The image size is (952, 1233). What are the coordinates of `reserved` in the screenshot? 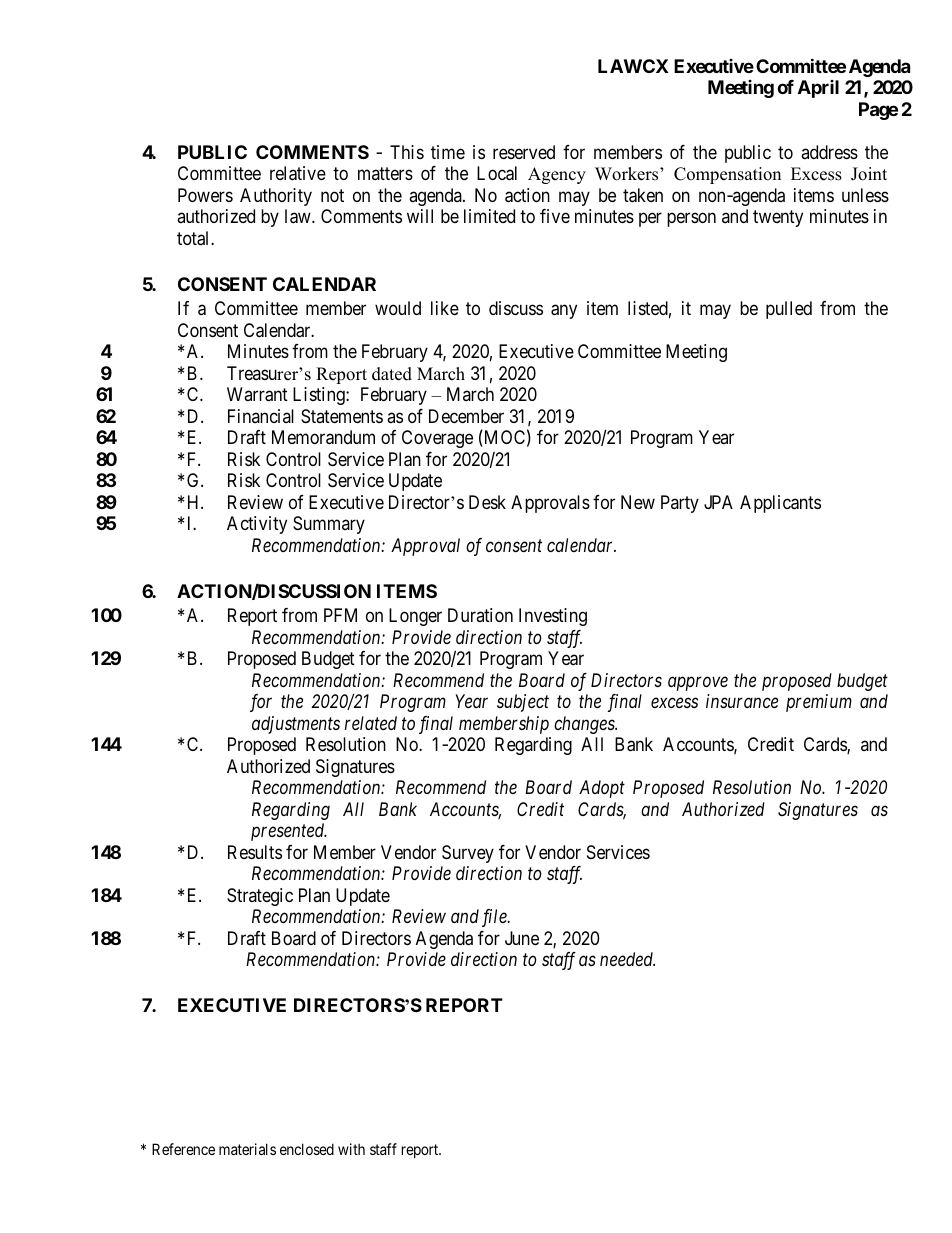 It's located at (524, 152).
